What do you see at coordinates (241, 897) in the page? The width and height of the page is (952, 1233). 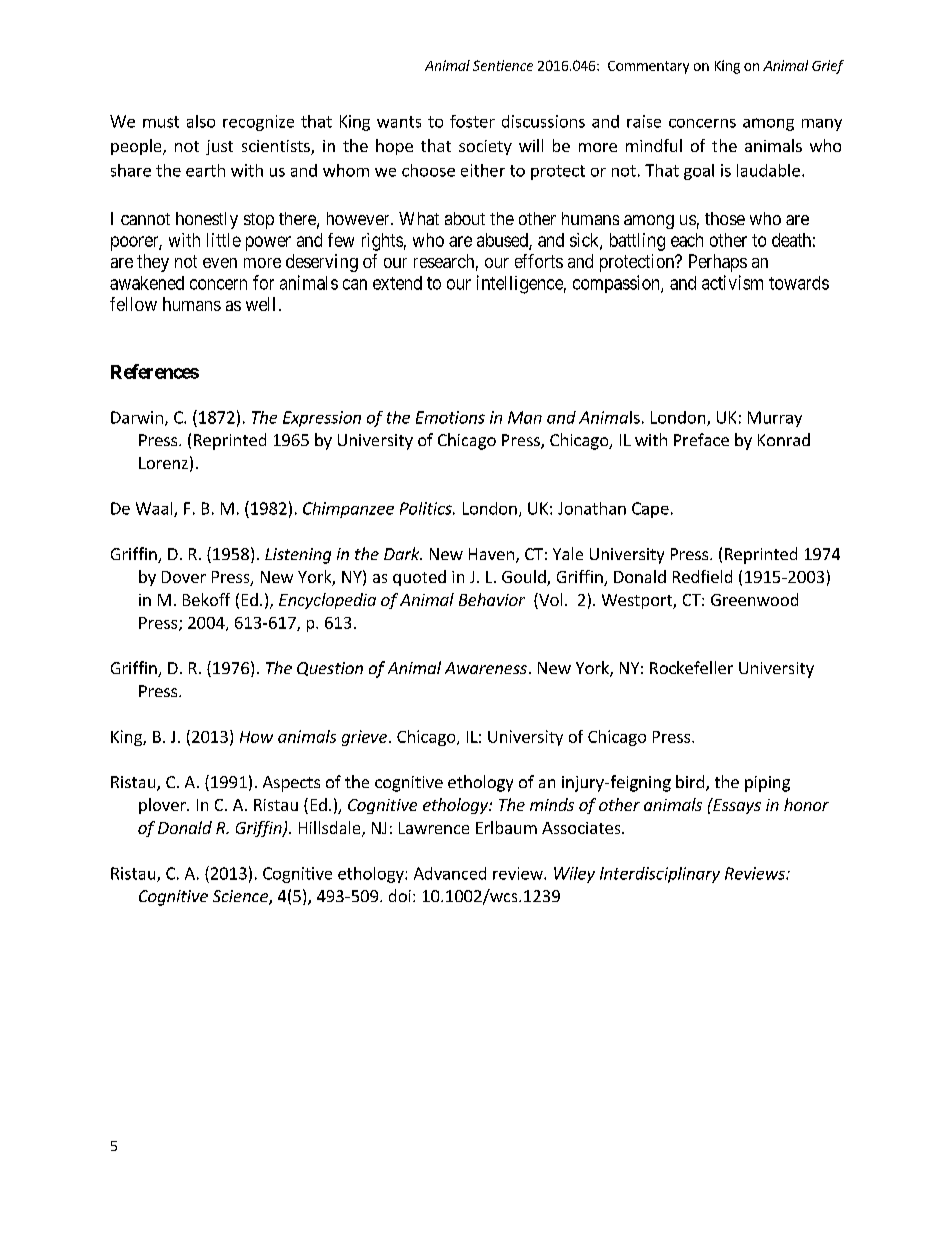 I see `Science` at bounding box center [241, 897].
